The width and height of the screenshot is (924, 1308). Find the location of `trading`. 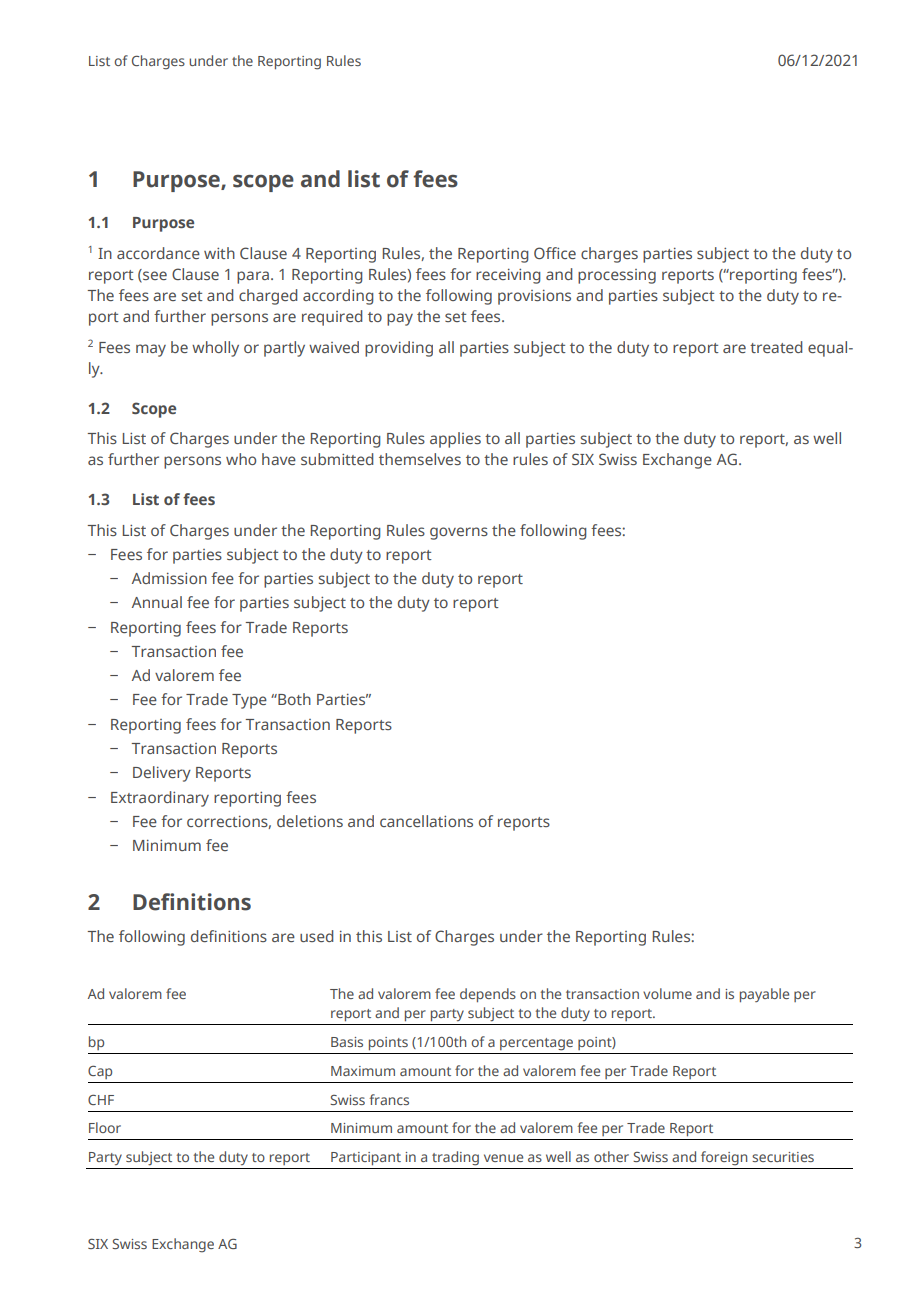

trading is located at coordinates (455, 1158).
